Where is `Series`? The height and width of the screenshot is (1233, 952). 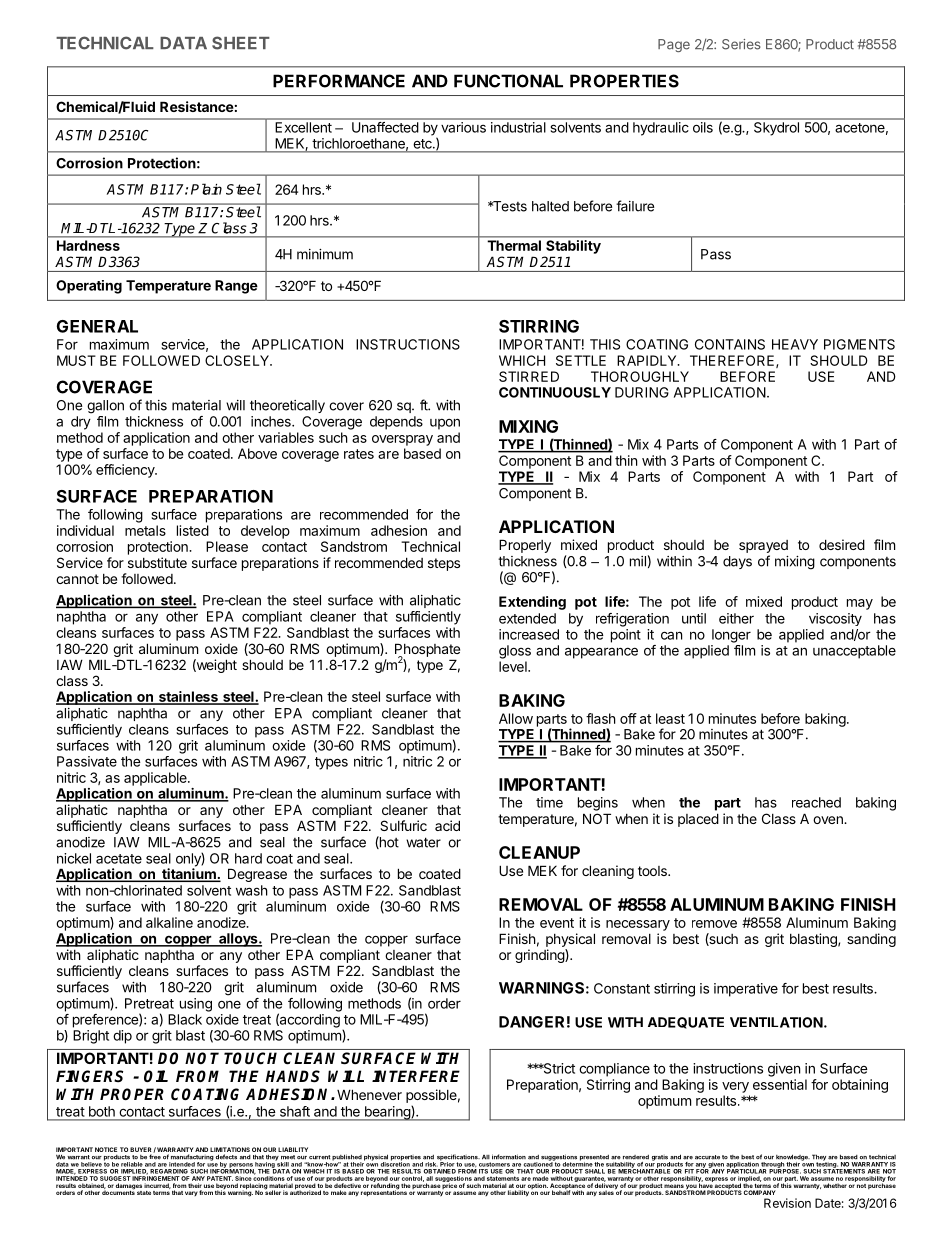
Series is located at coordinates (741, 44).
